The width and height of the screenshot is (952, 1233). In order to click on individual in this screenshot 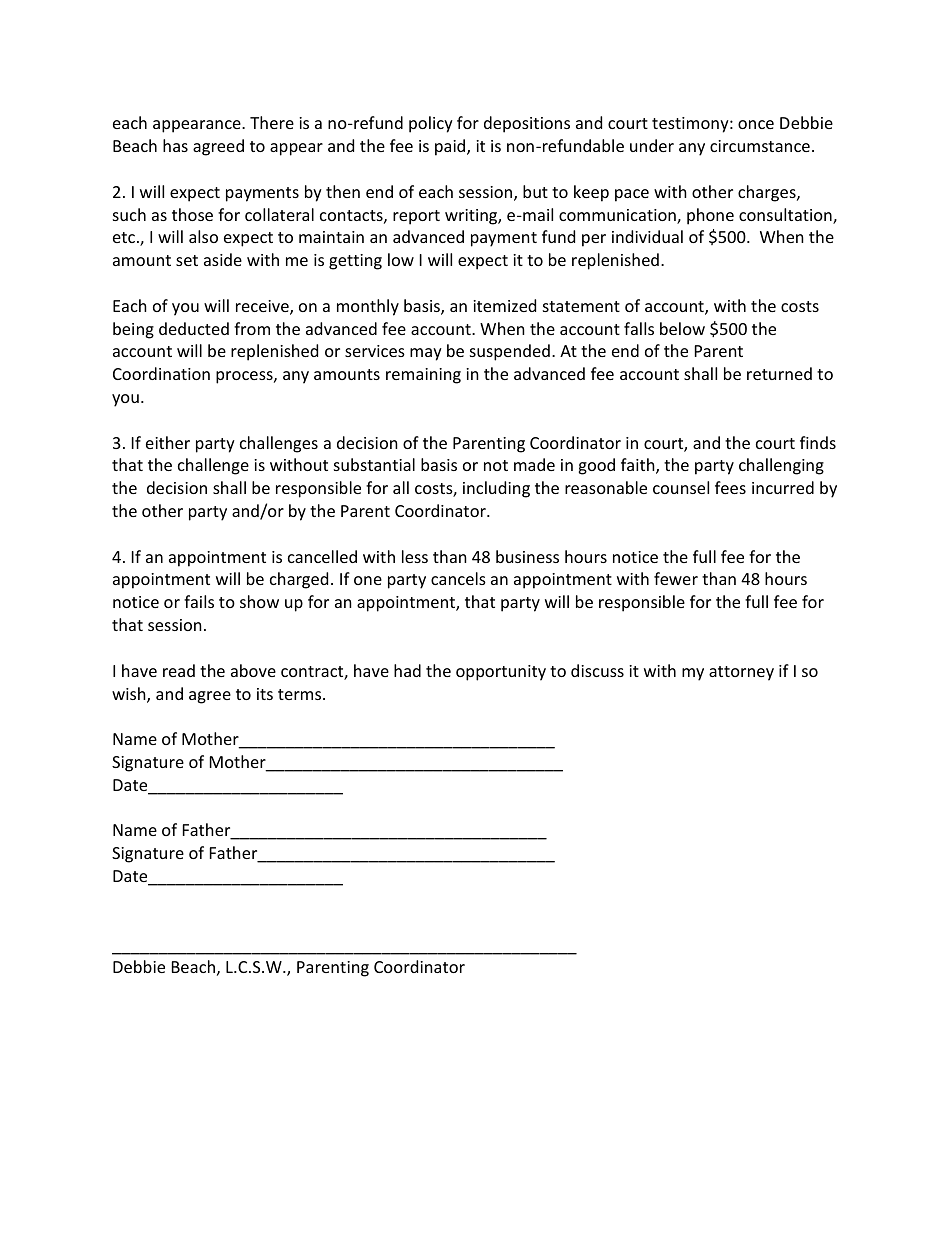, I will do `click(647, 236)`.
